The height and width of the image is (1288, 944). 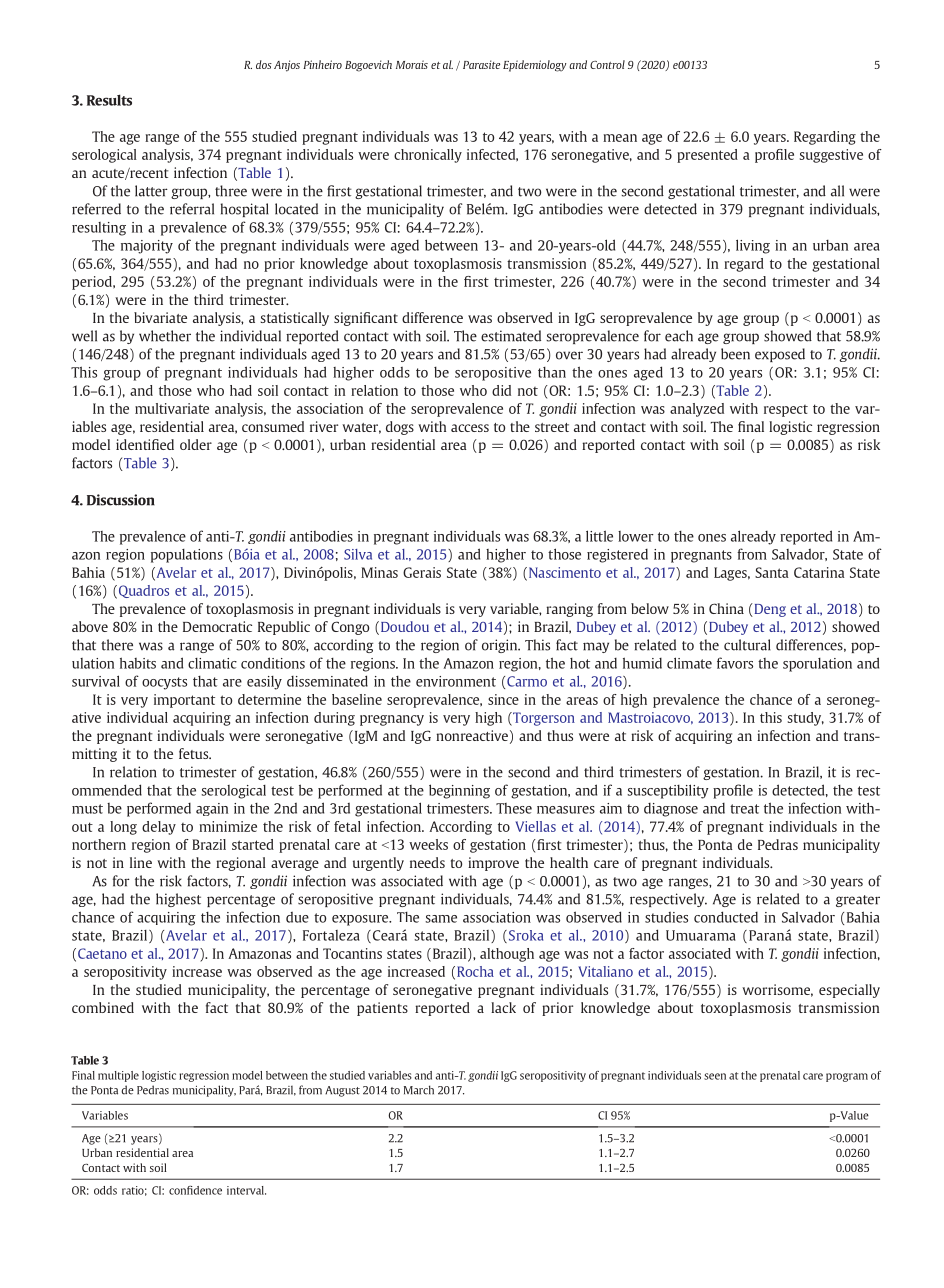 I want to click on Deng, so click(x=769, y=610).
